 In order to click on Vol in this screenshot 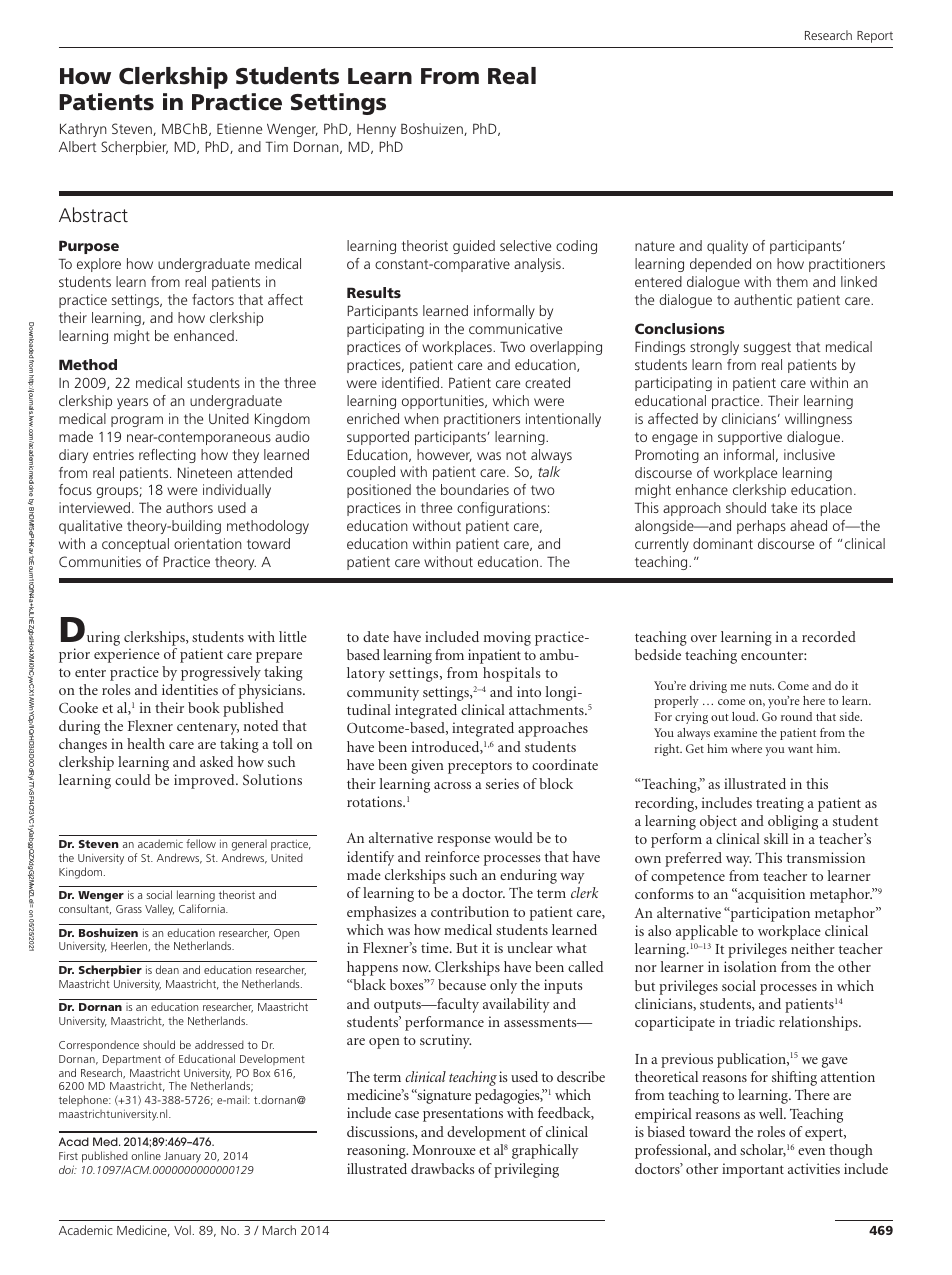, I will do `click(182, 1230)`.
